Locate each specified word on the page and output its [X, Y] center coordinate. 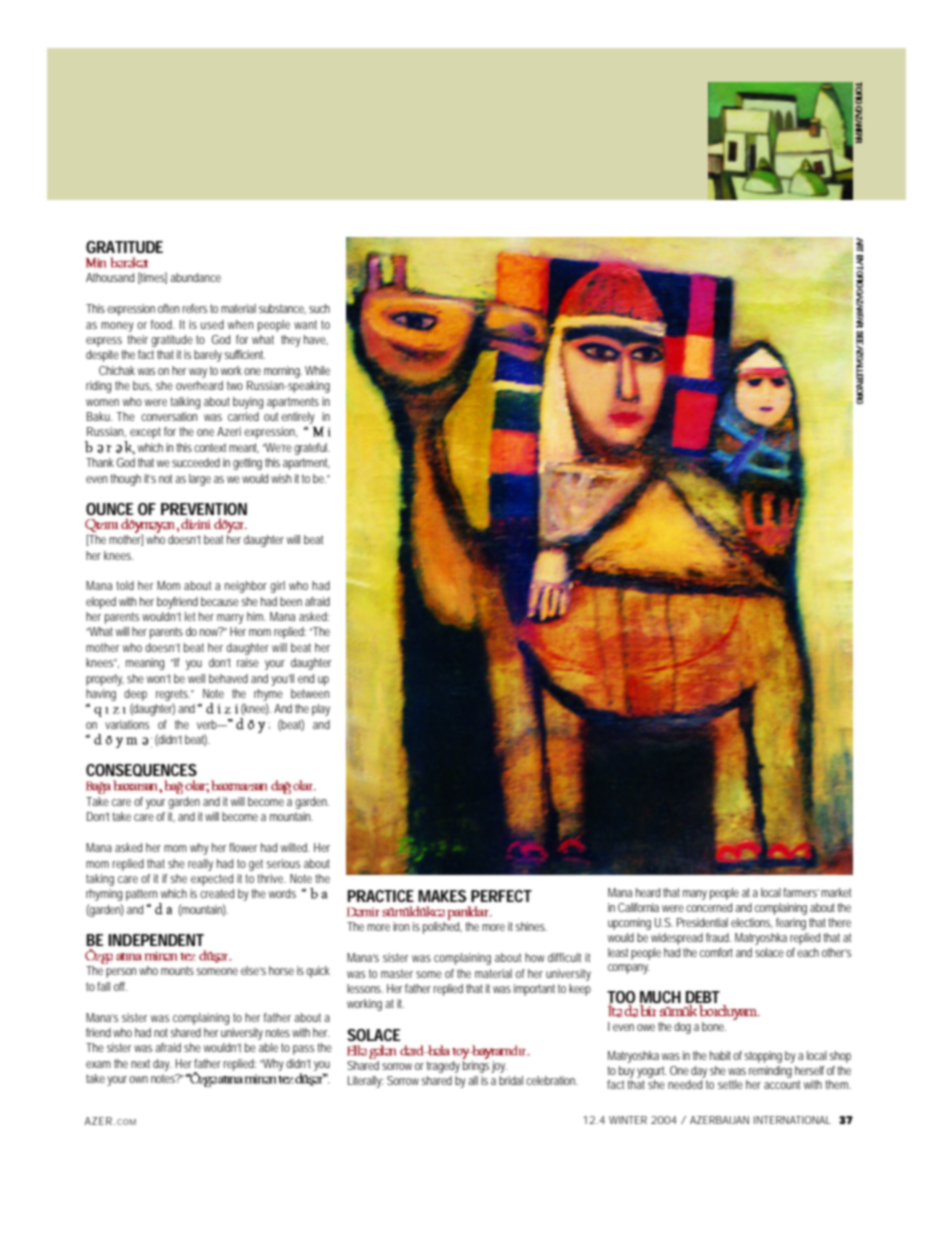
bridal [511, 1080]
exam [98, 1064]
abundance [195, 277]
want [305, 324]
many [695, 895]
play [321, 710]
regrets [173, 696]
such [319, 308]
